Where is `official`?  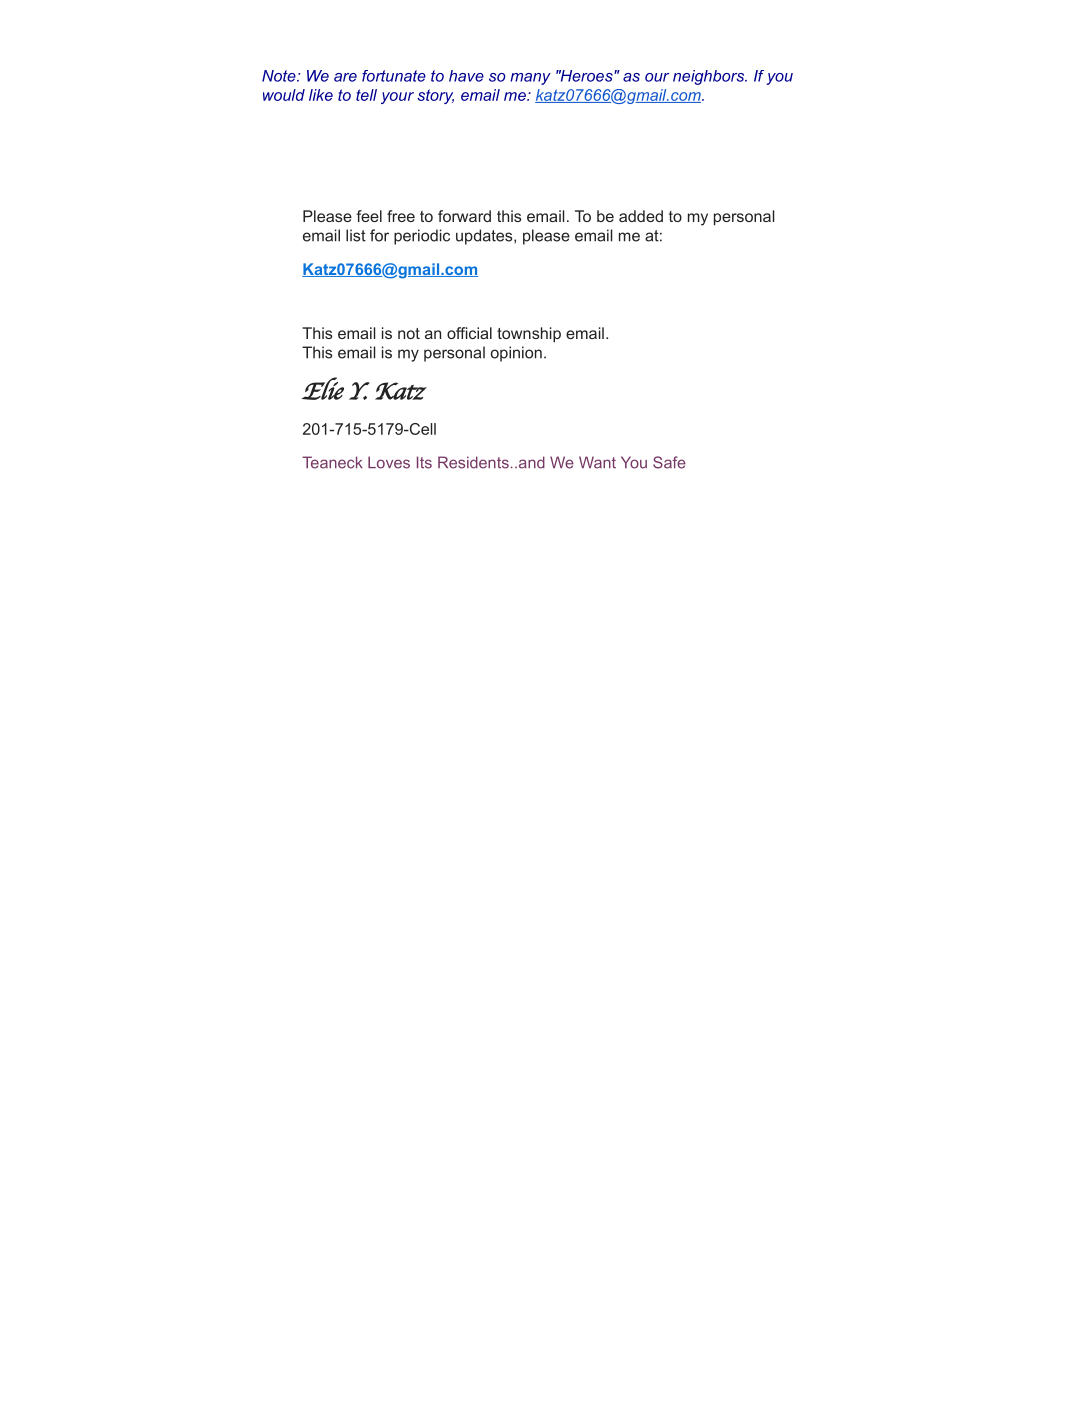
official is located at coordinates (469, 333).
